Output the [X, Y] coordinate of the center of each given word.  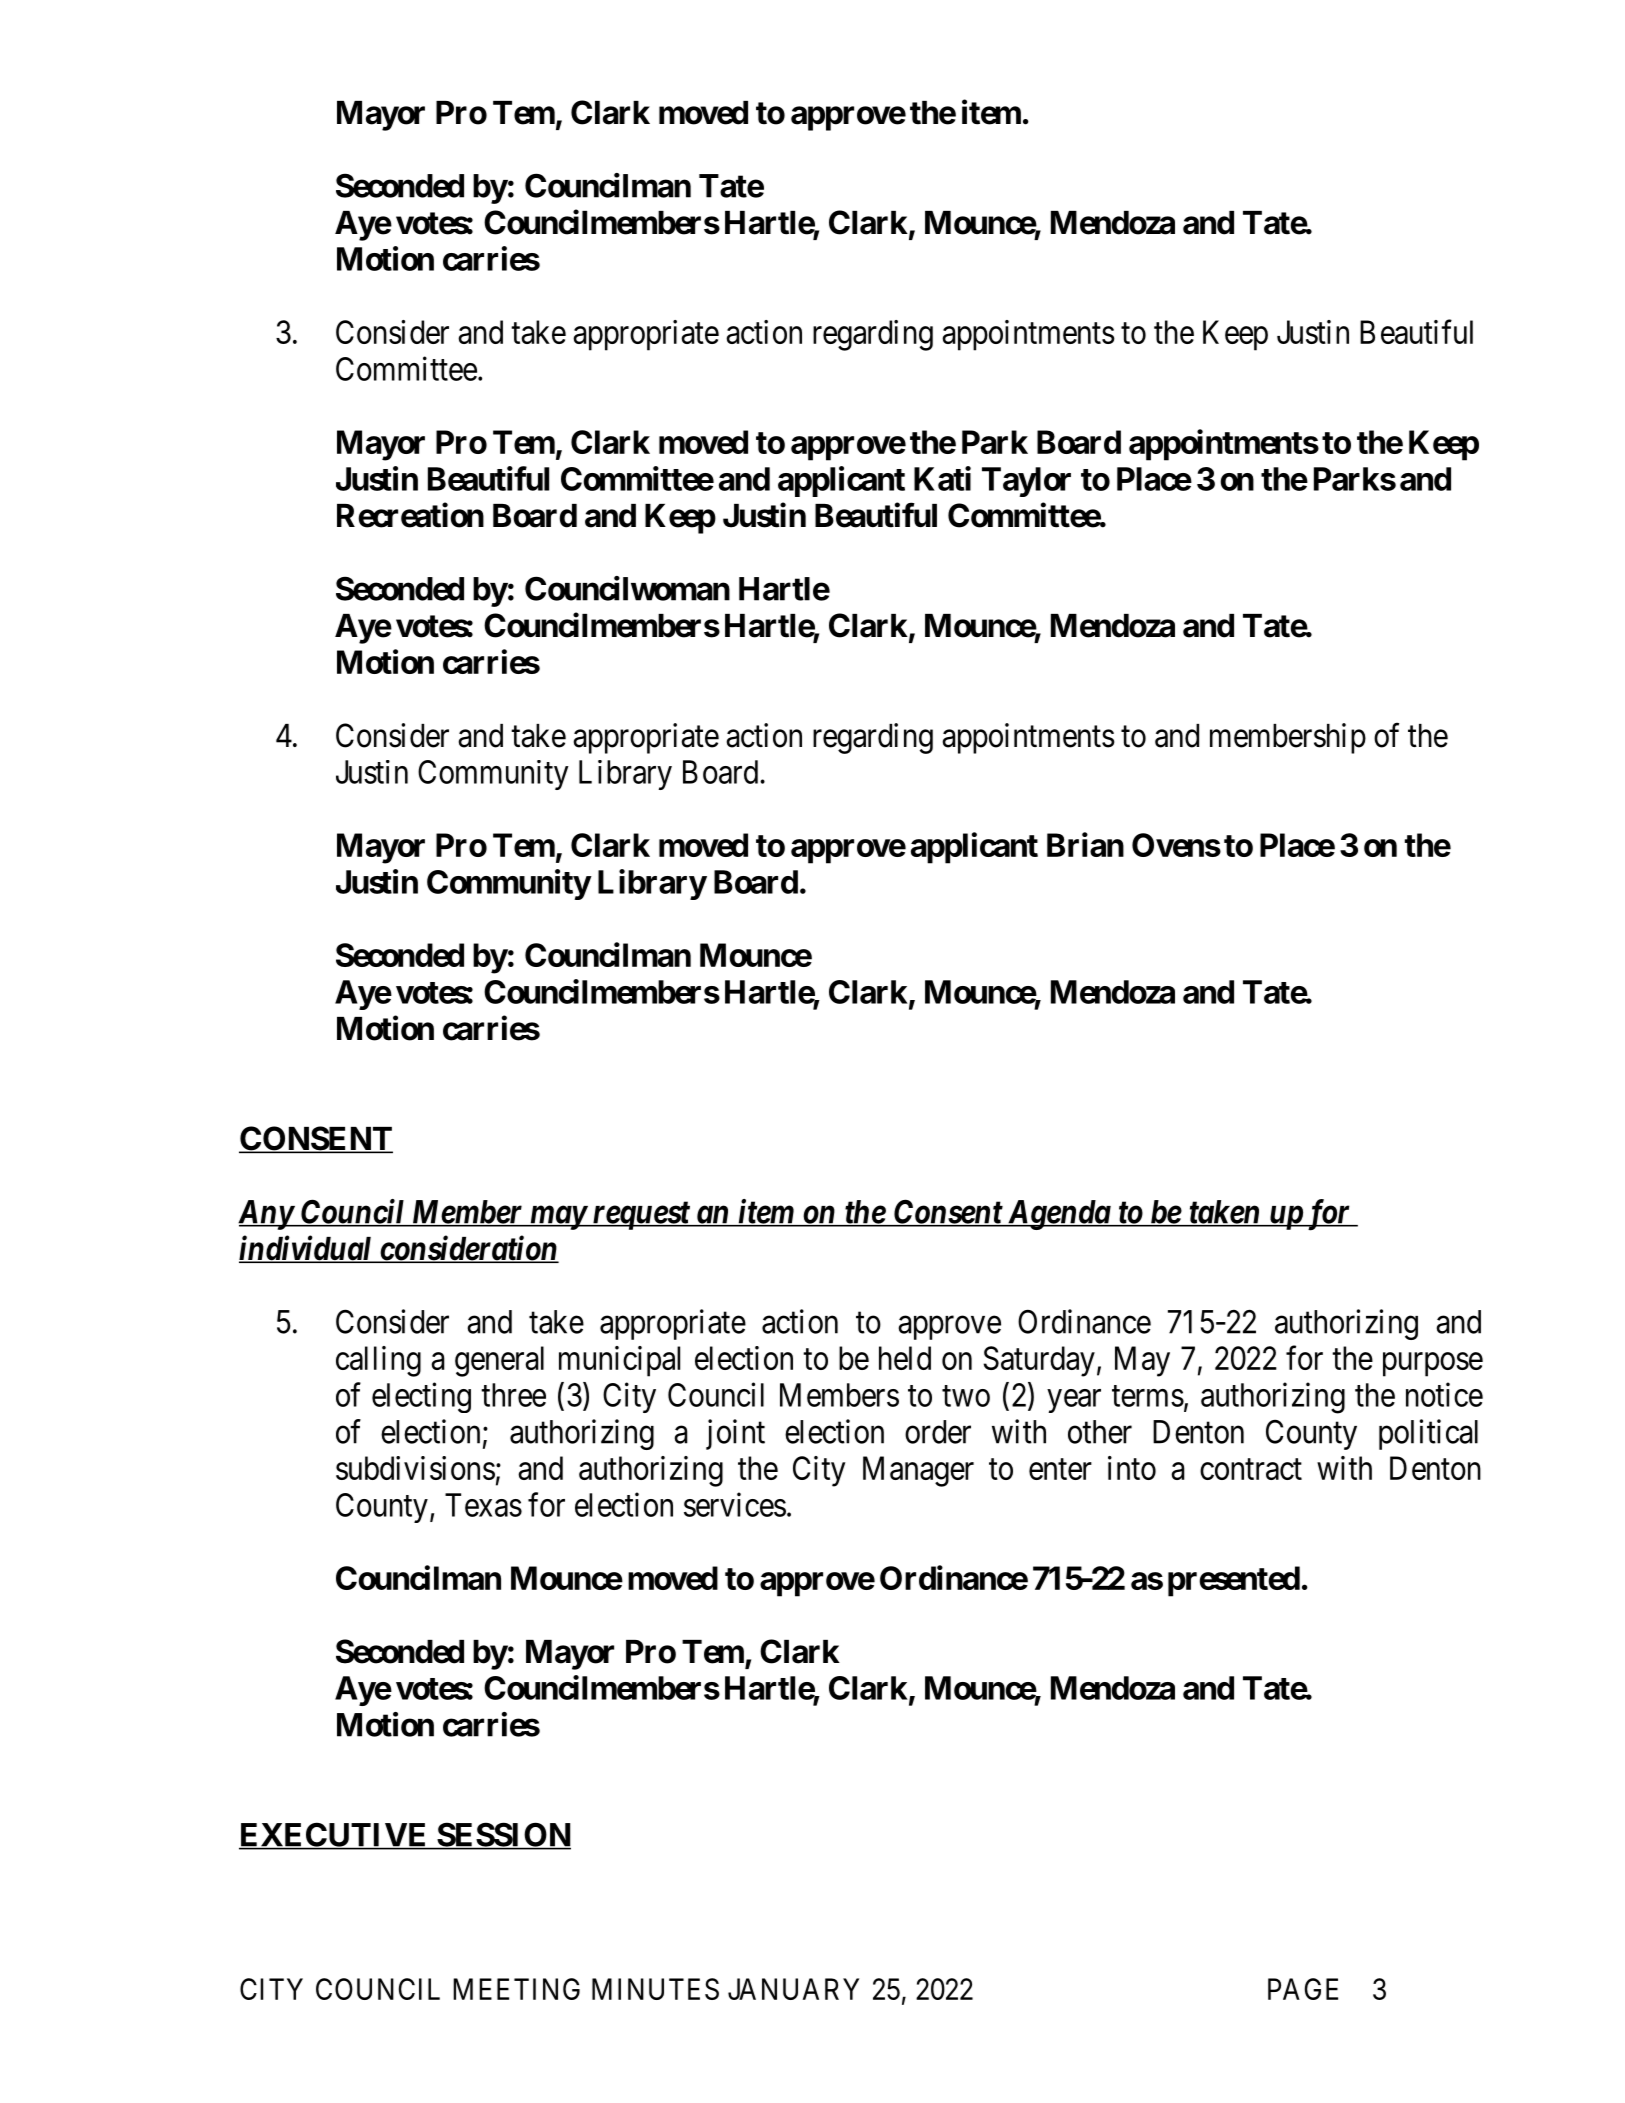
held [905, 1358]
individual [307, 1249]
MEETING [516, 1989]
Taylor [1026, 482]
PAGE [1303, 1989]
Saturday [1039, 1361]
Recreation [410, 515]
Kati [942, 478]
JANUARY [793, 1989]
